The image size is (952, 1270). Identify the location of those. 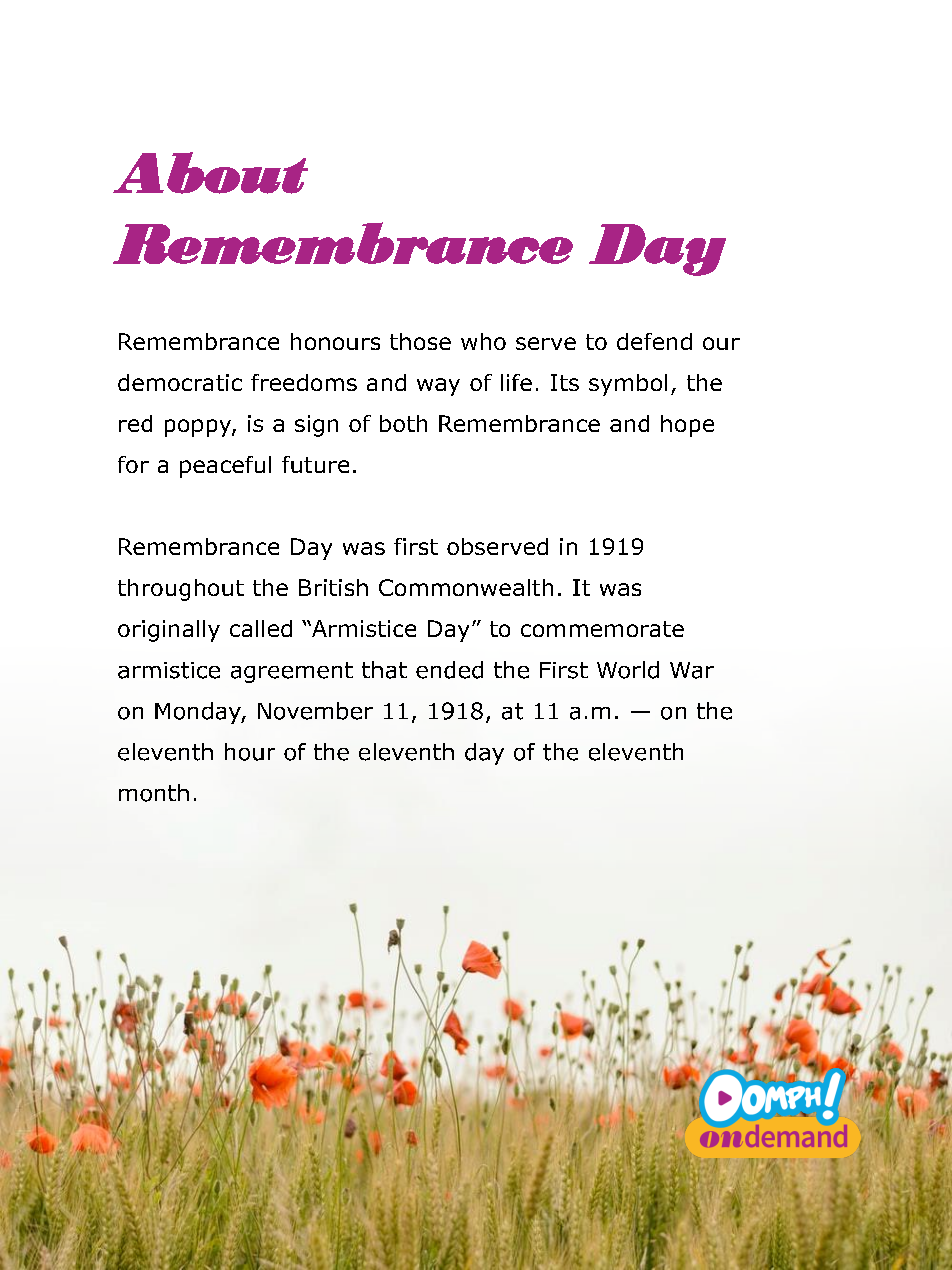
(420, 341).
